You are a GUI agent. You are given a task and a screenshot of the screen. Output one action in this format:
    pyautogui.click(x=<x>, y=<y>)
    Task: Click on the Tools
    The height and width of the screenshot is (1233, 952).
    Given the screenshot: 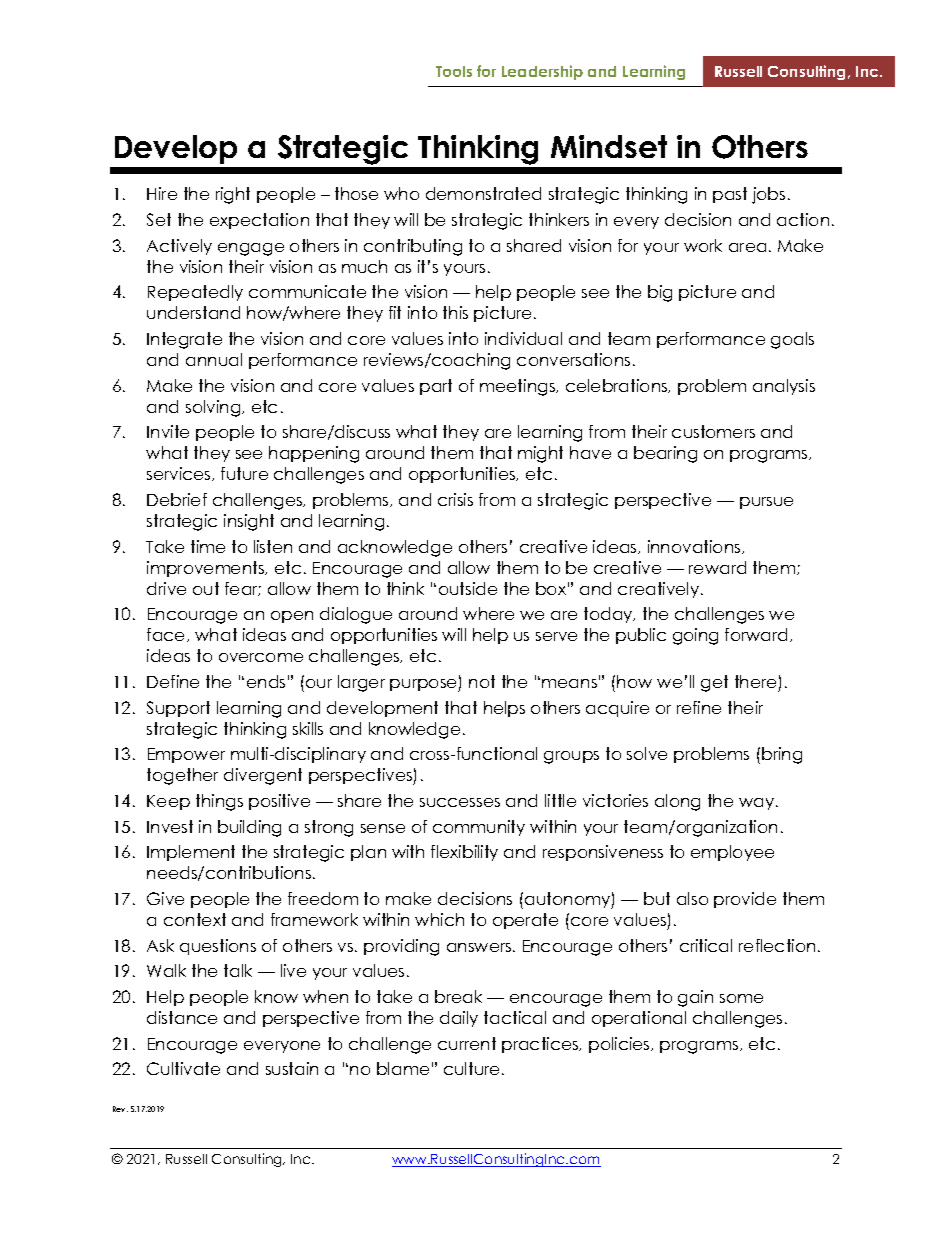 What is the action you would take?
    pyautogui.click(x=454, y=71)
